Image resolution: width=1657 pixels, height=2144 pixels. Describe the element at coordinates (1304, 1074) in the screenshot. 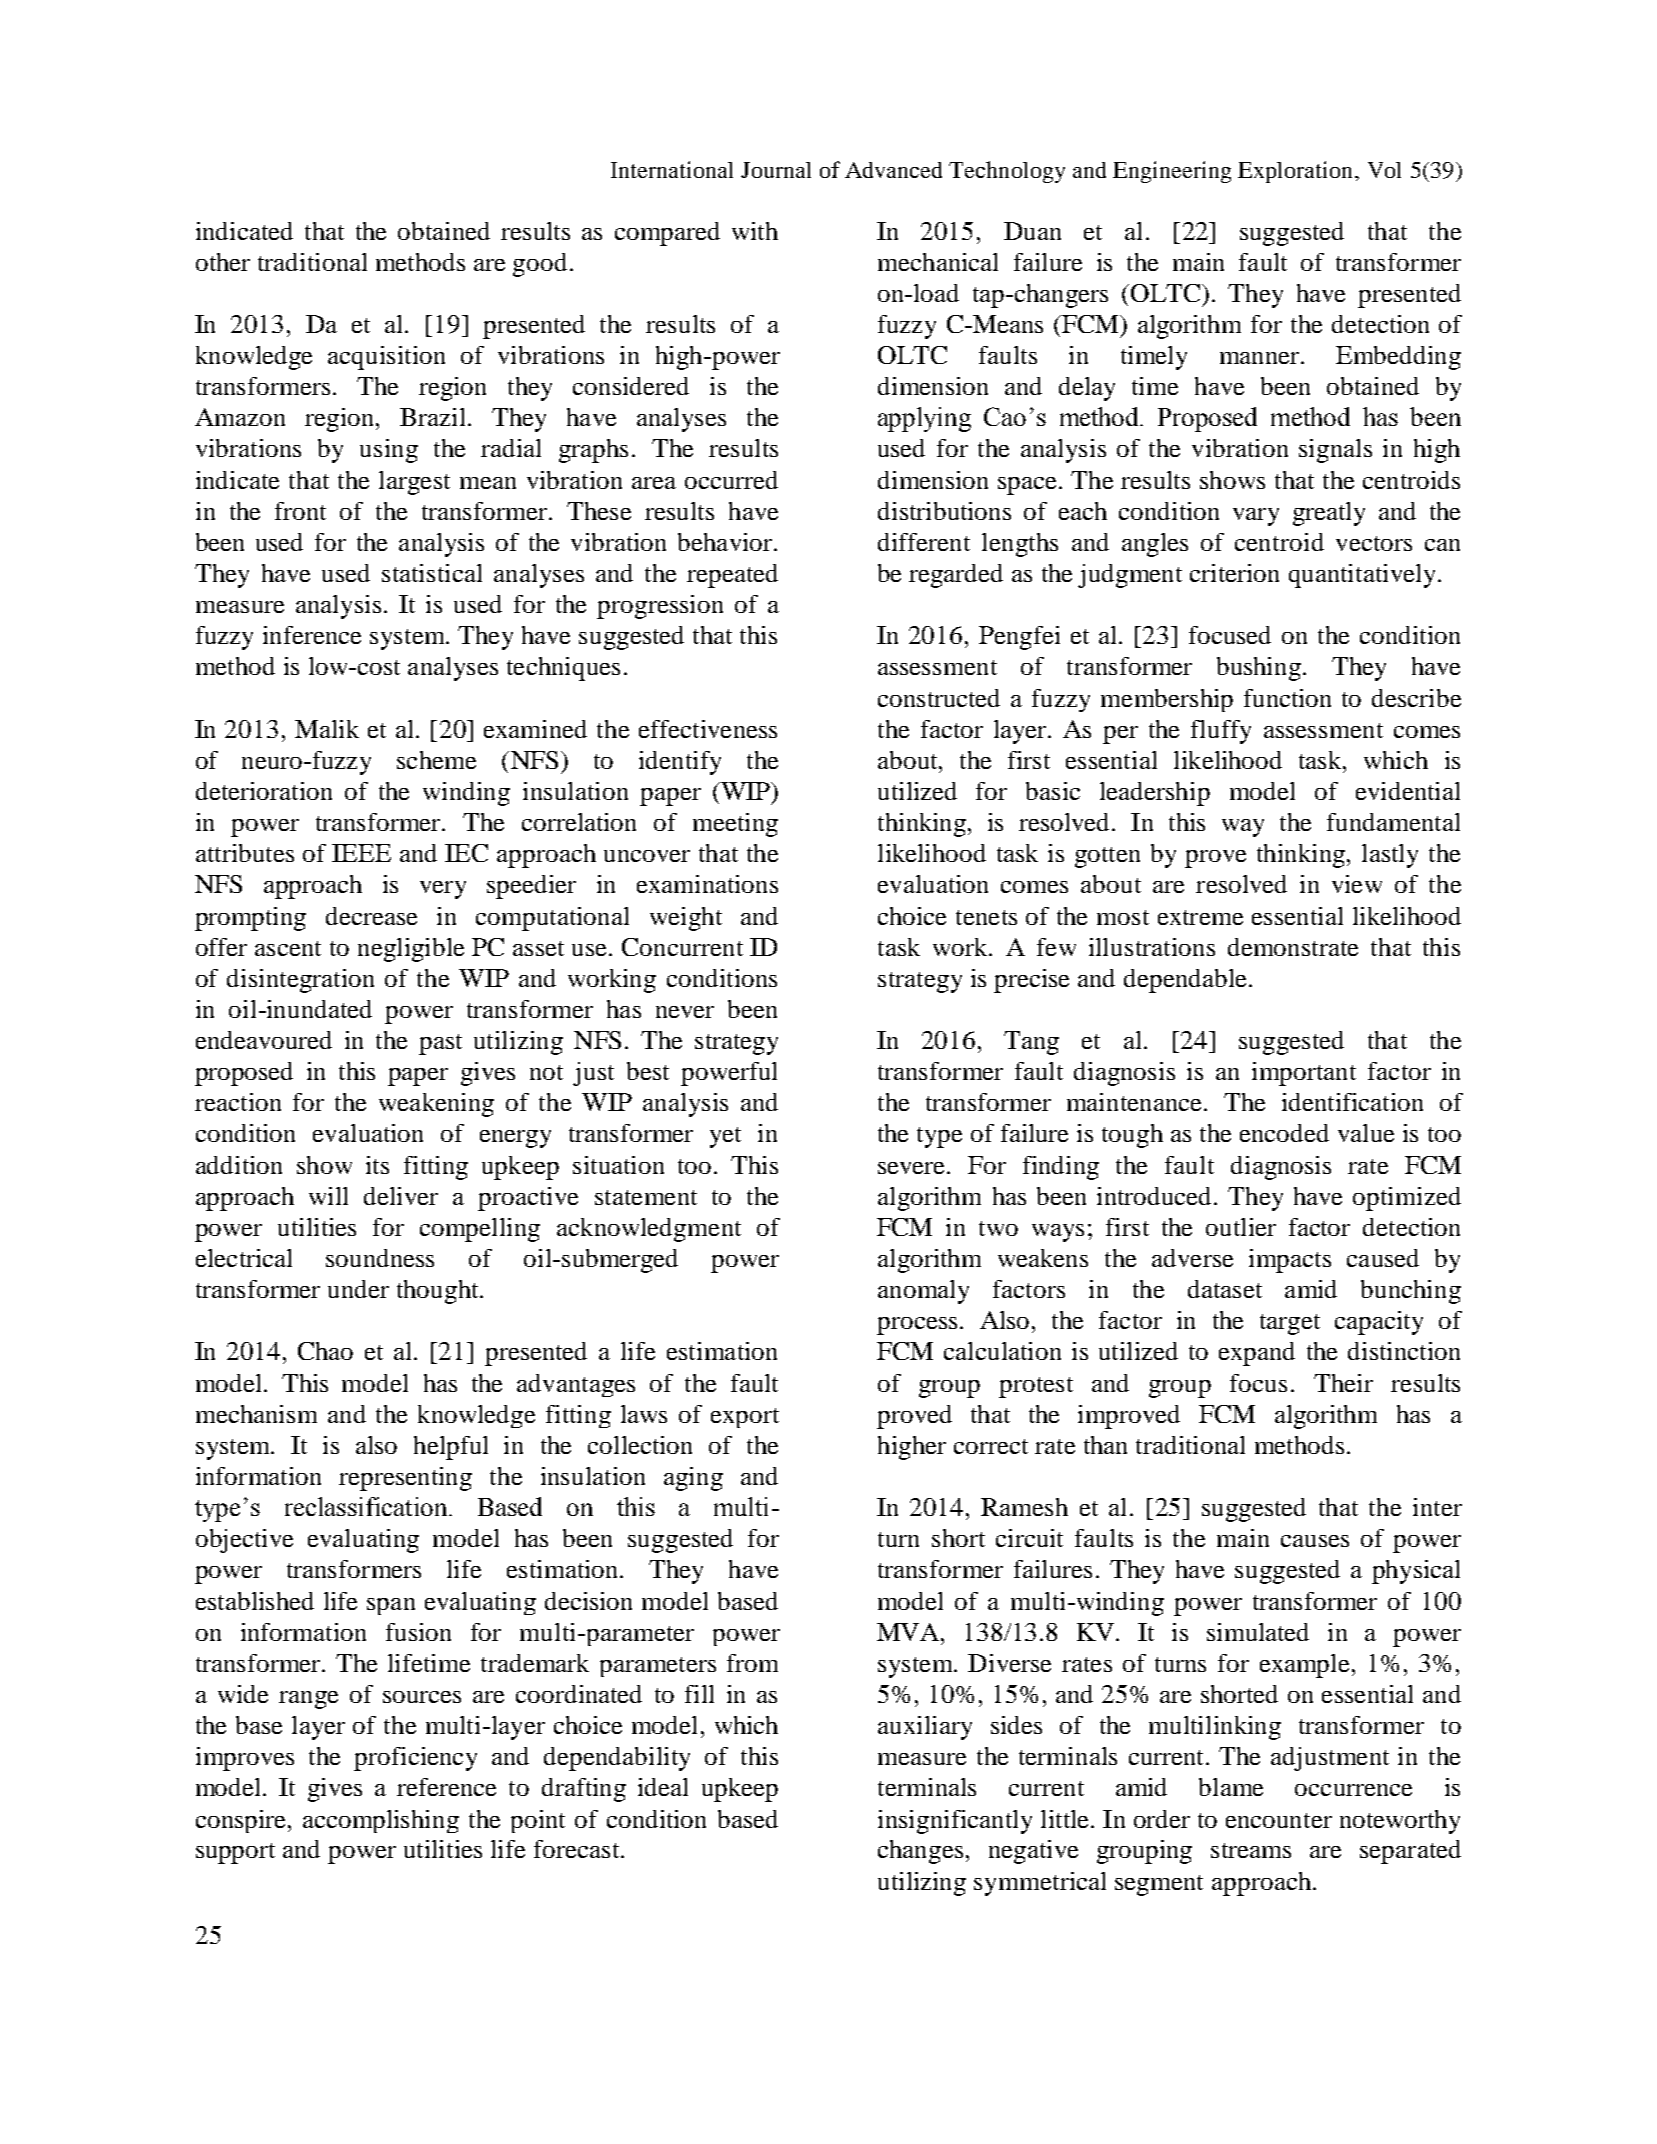

I see `important` at that location.
